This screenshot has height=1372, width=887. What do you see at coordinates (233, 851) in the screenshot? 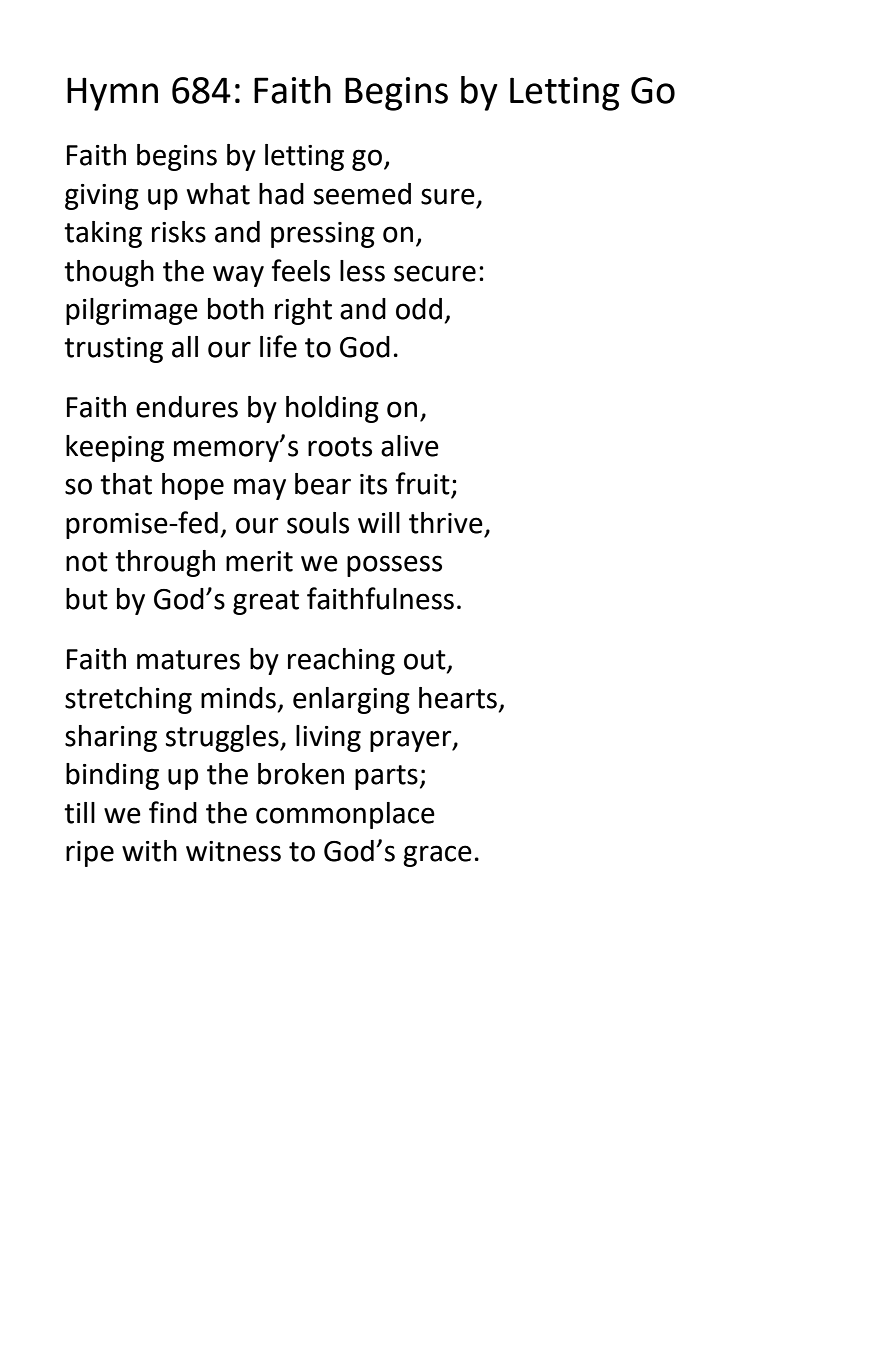
I see `witness` at bounding box center [233, 851].
